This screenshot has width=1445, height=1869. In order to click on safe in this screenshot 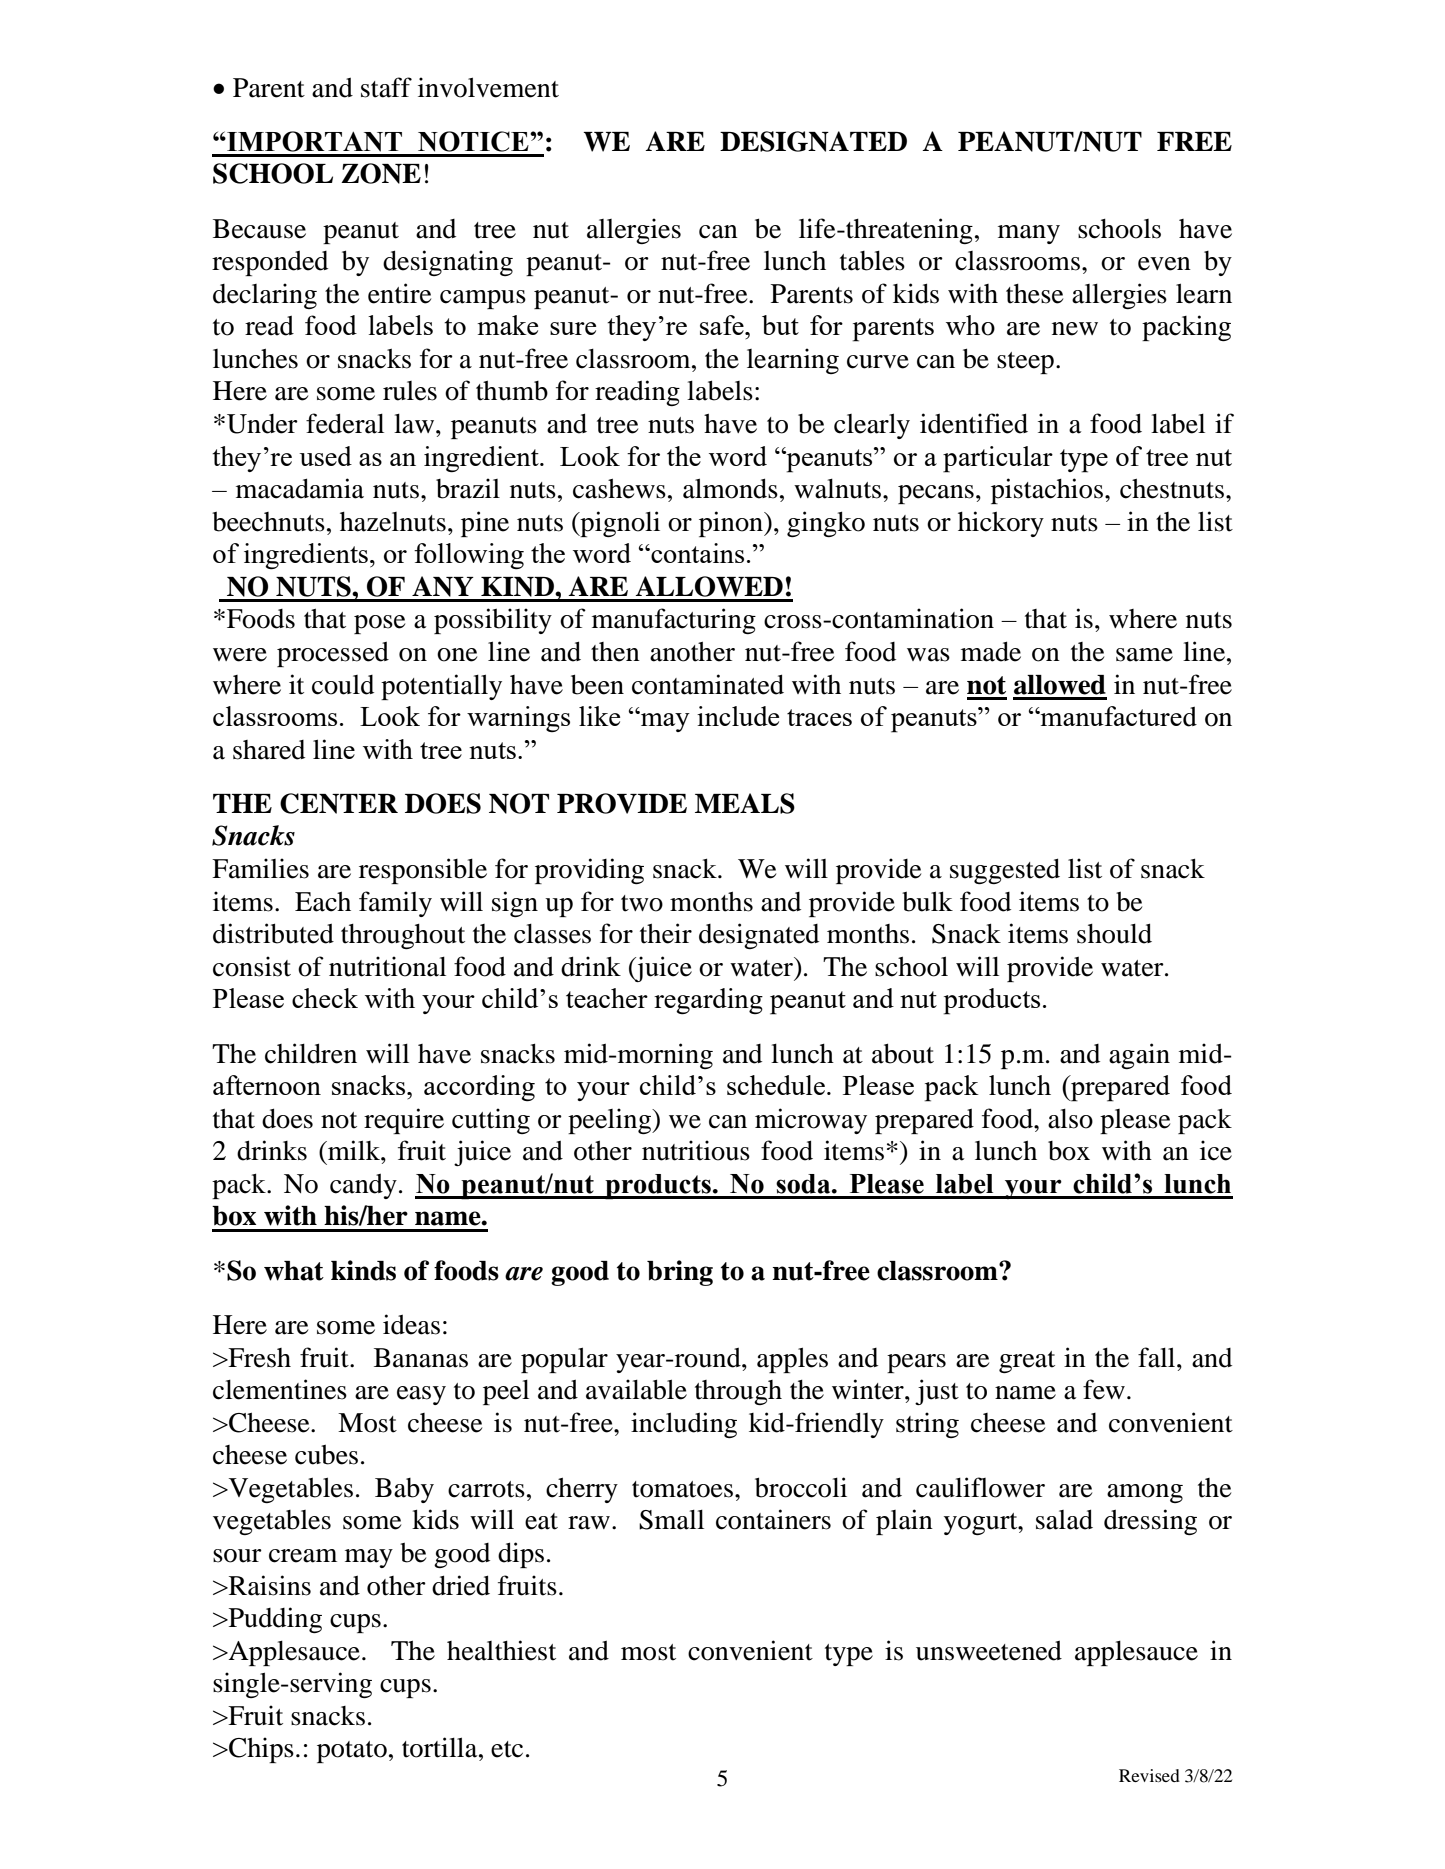, I will do `click(723, 325)`.
